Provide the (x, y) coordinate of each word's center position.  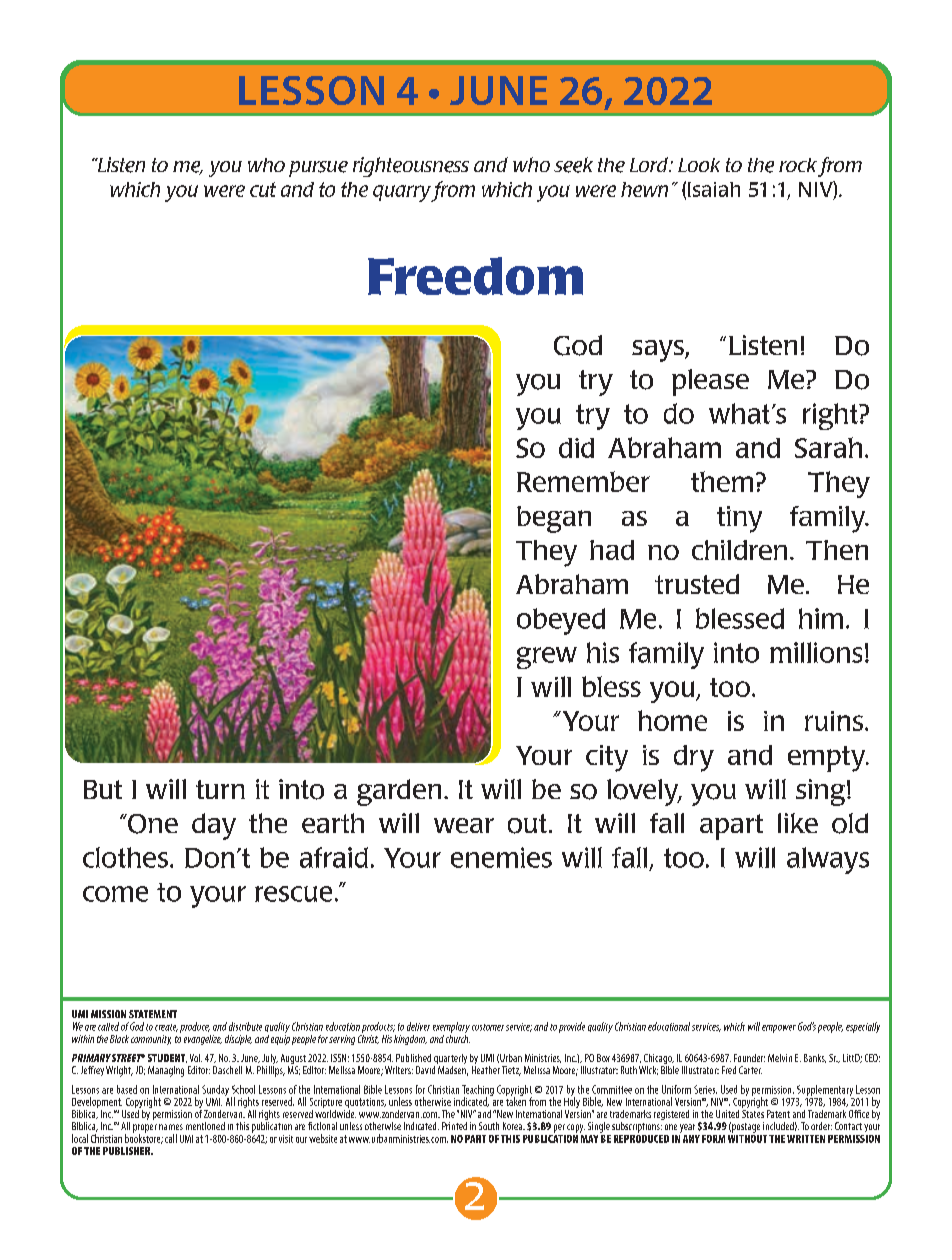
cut (263, 189)
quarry (402, 193)
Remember (583, 481)
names (171, 1127)
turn (220, 789)
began (554, 519)
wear (464, 825)
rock (798, 165)
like (798, 823)
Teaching (478, 1091)
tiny (739, 519)
